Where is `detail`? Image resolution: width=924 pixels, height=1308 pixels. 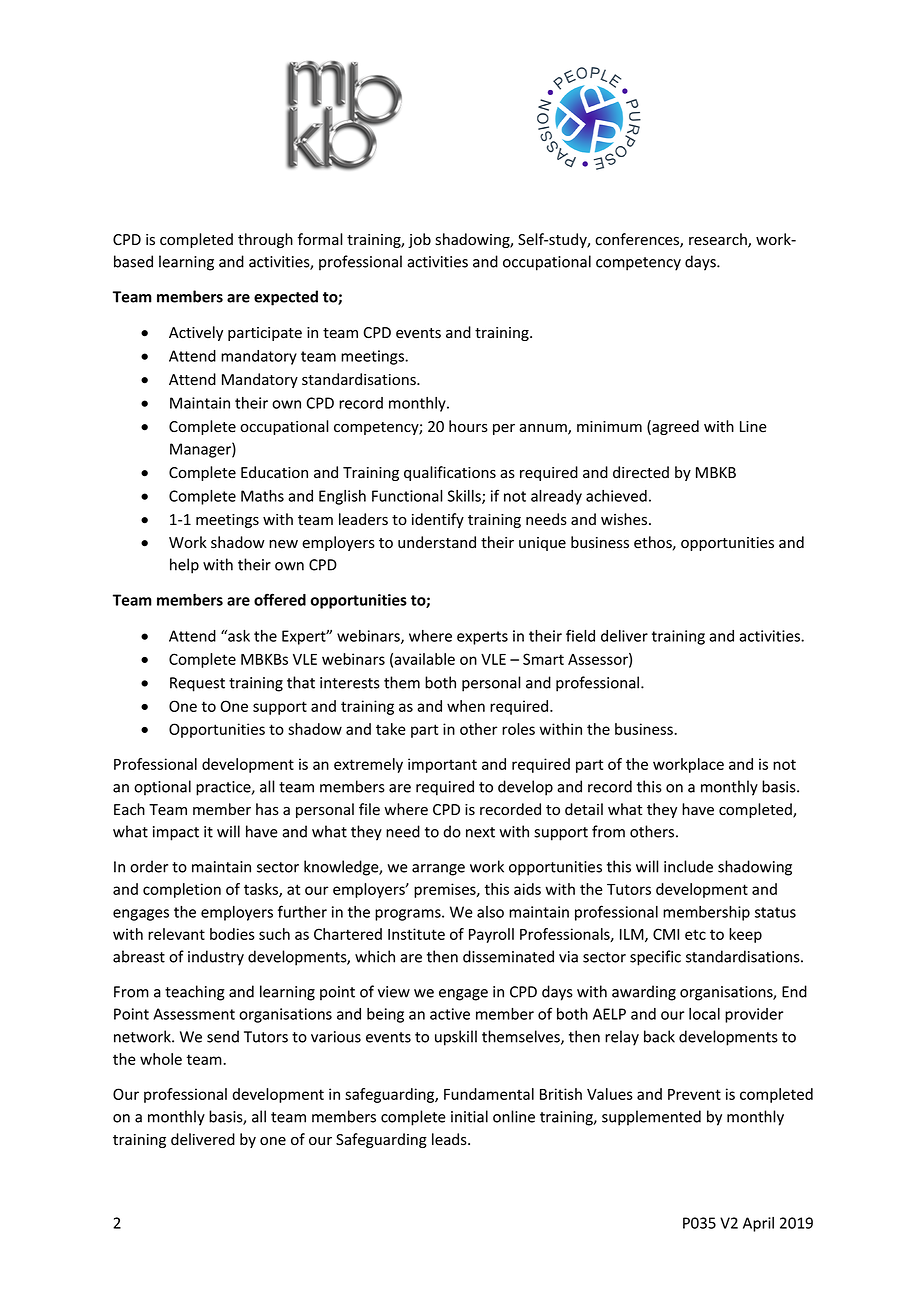
detail is located at coordinates (584, 809).
